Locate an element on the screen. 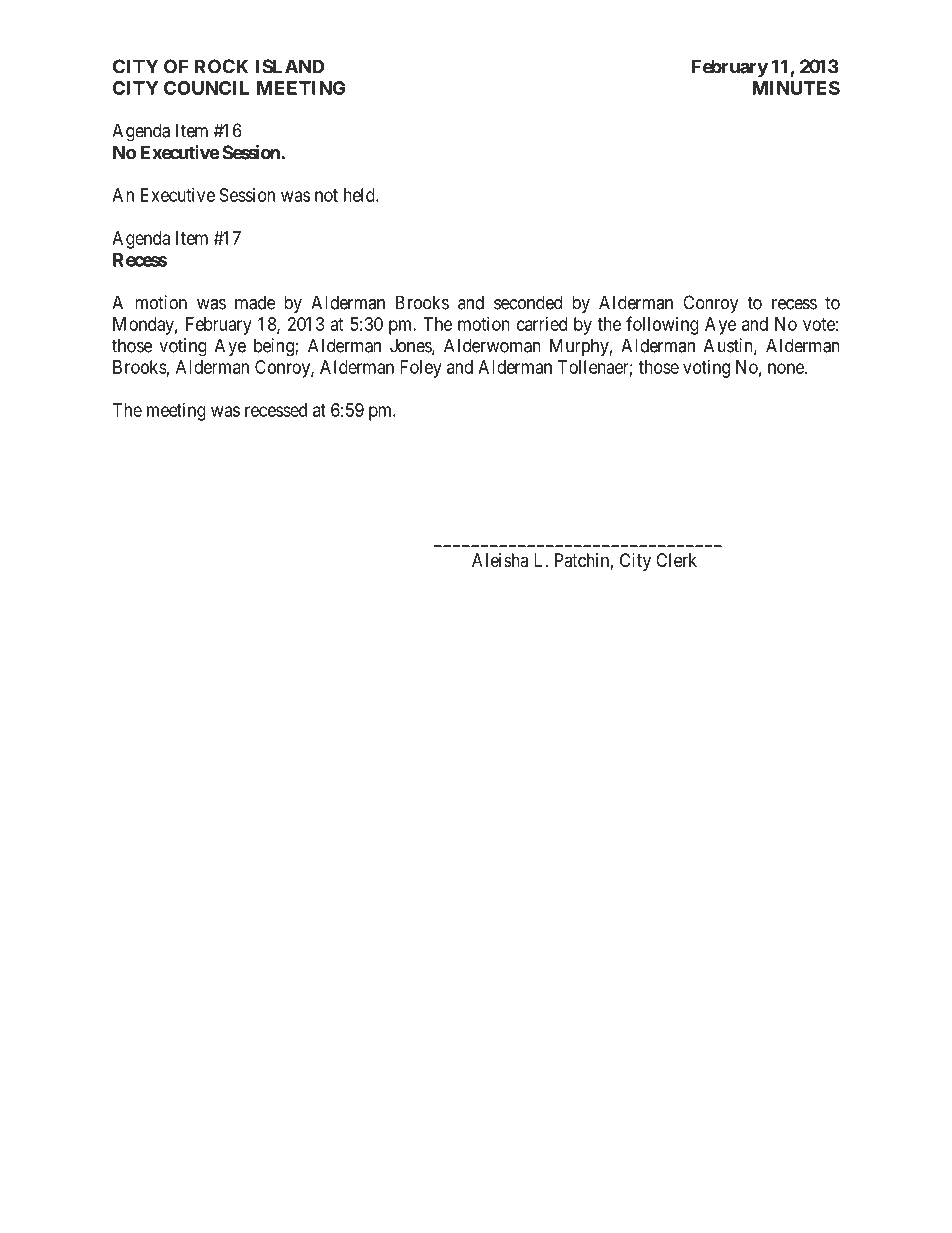  carried is located at coordinates (542, 324).
